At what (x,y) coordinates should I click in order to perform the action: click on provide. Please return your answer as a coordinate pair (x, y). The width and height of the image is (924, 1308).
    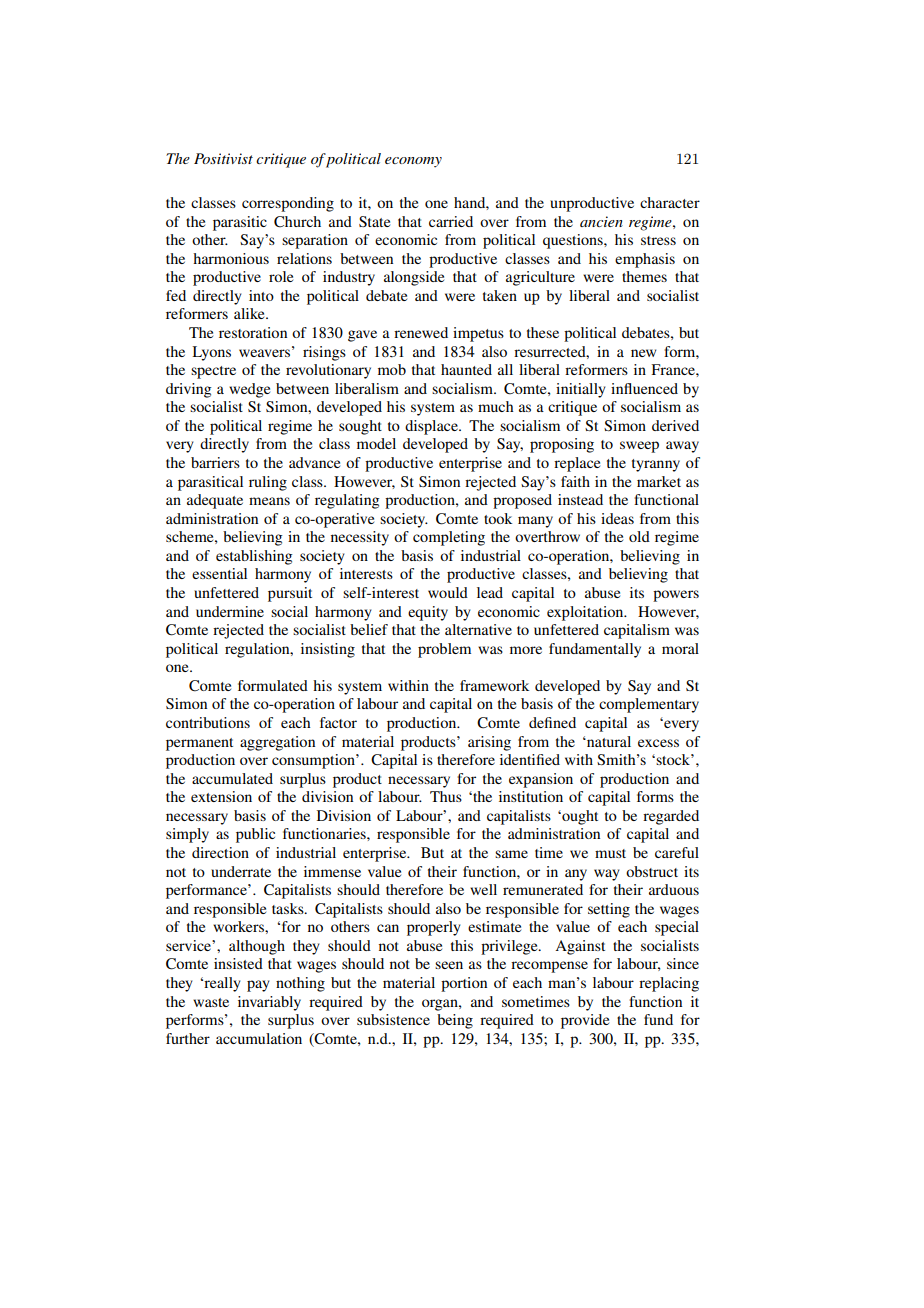
    Looking at the image, I should click on (585, 1021).
